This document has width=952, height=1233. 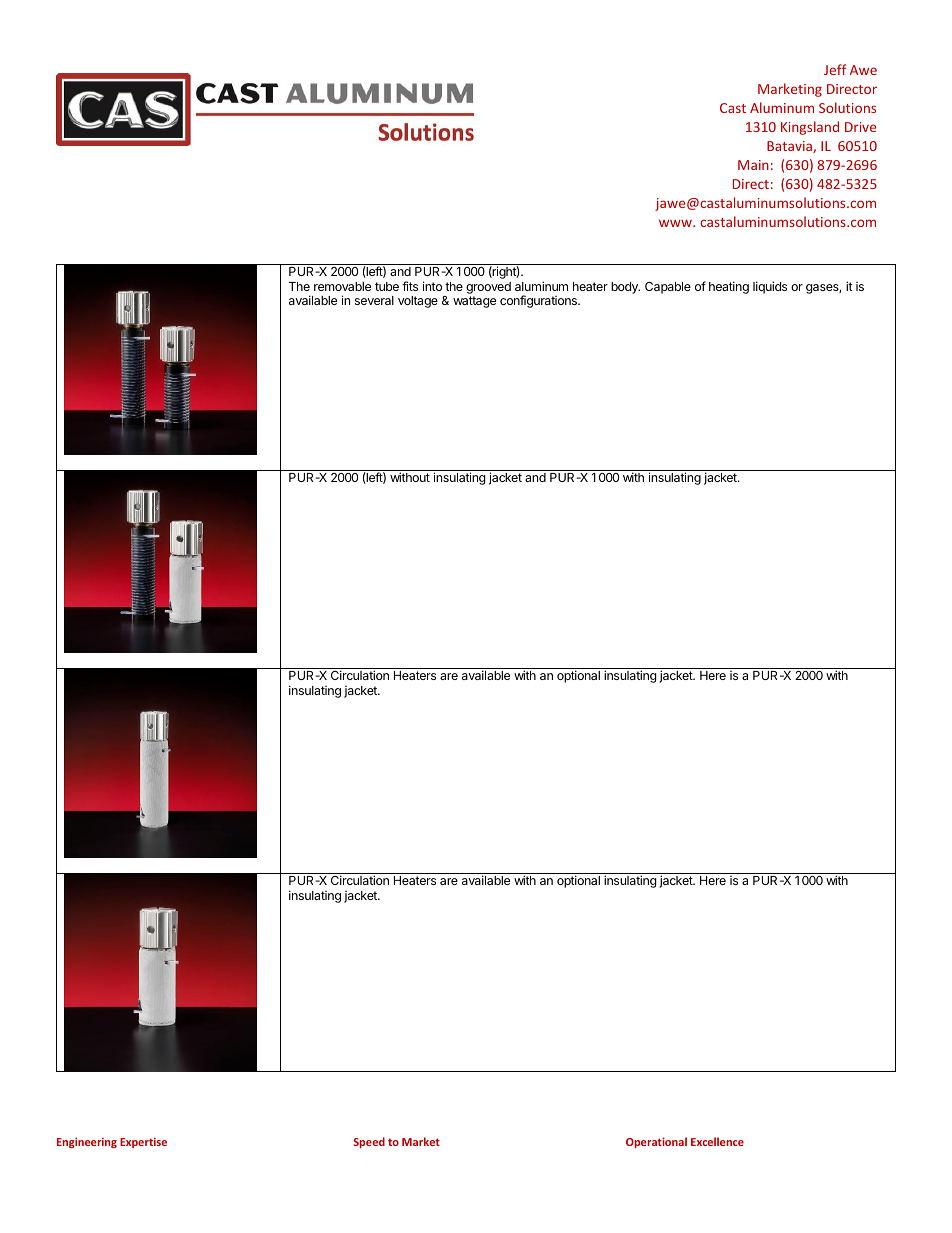 What do you see at coordinates (432, 286) in the document?
I see `into` at bounding box center [432, 286].
